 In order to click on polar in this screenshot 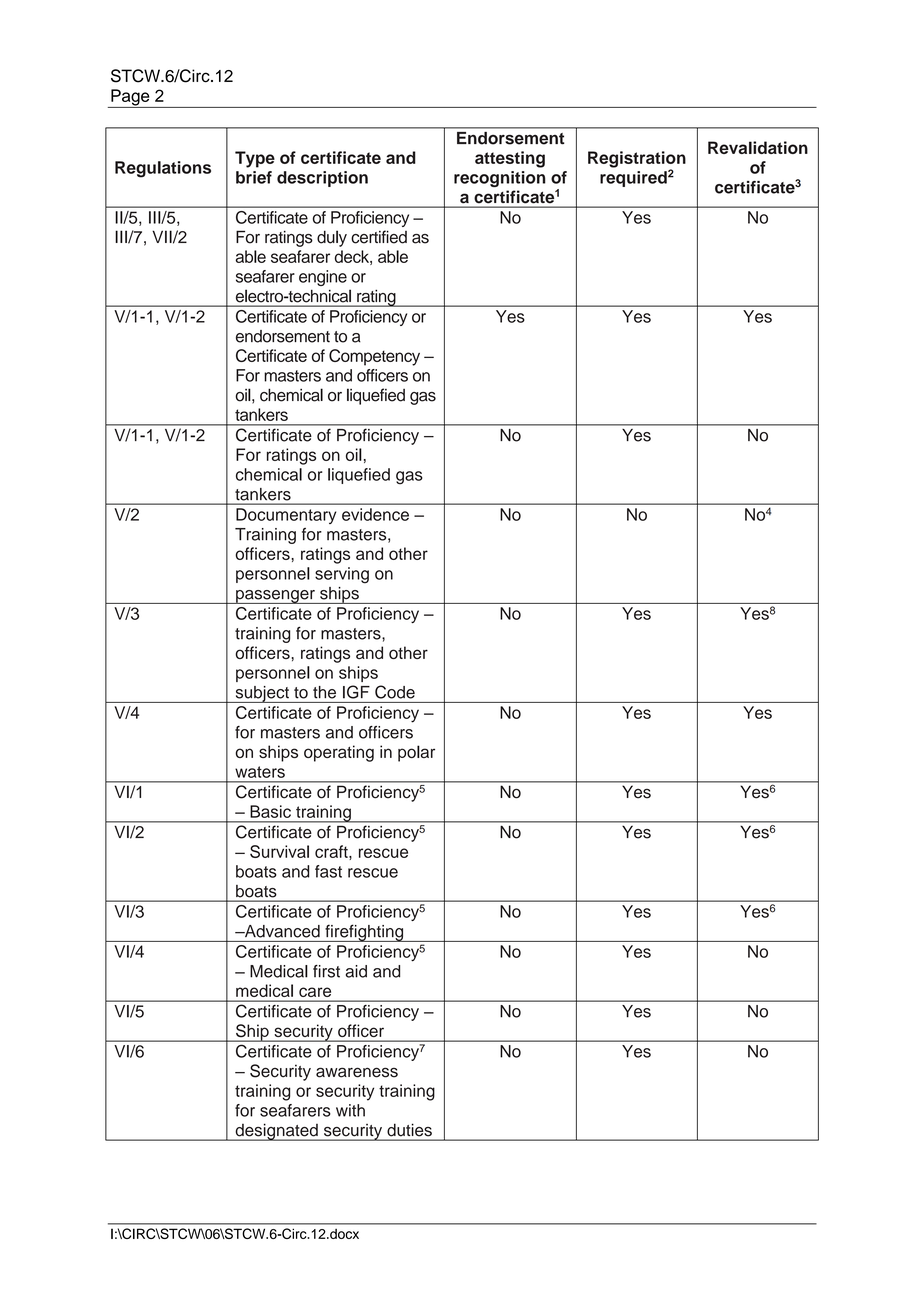, I will do `click(416, 753)`.
